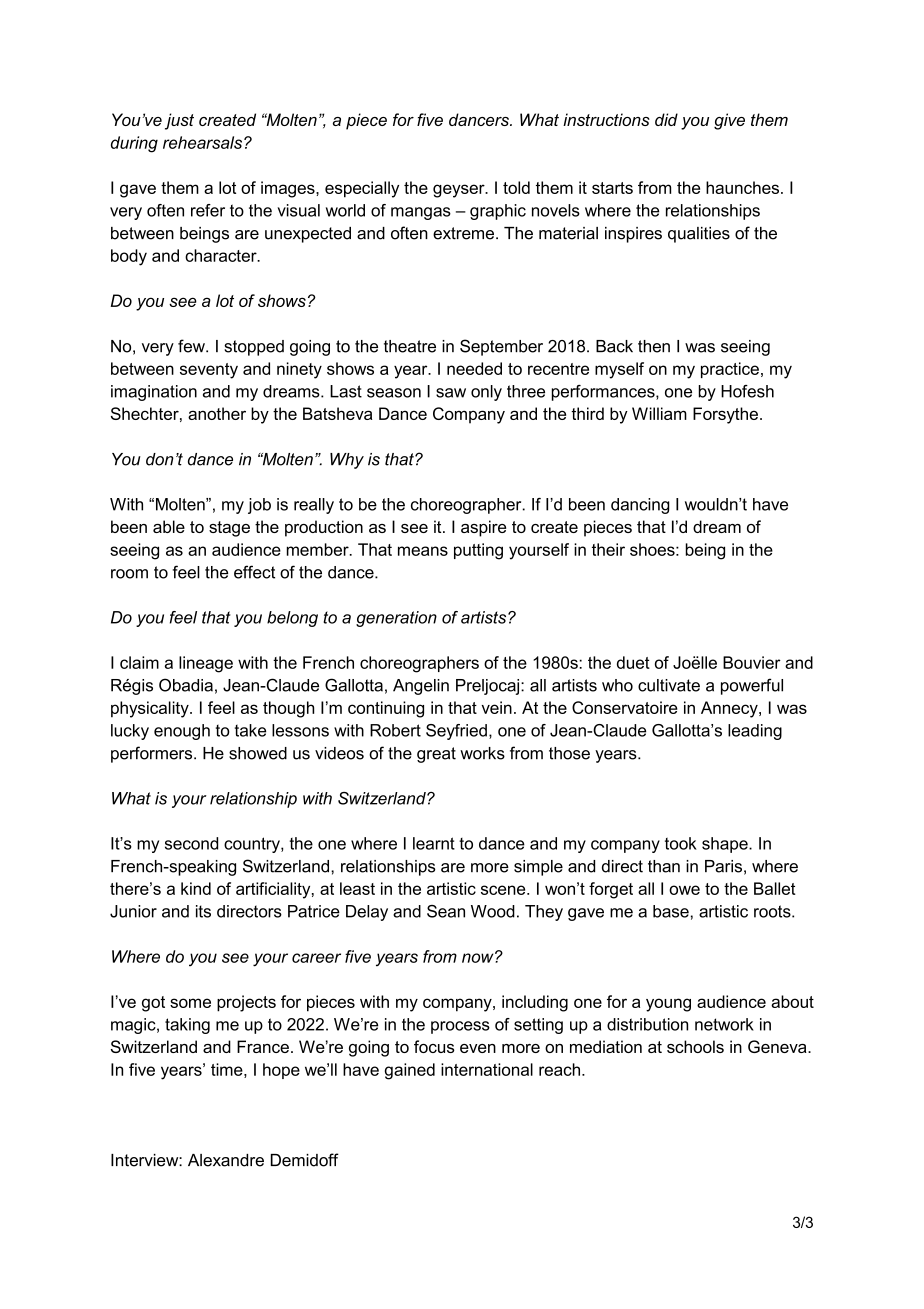 The width and height of the page is (924, 1309). Describe the element at coordinates (516, 187) in the page. I see `told` at that location.
